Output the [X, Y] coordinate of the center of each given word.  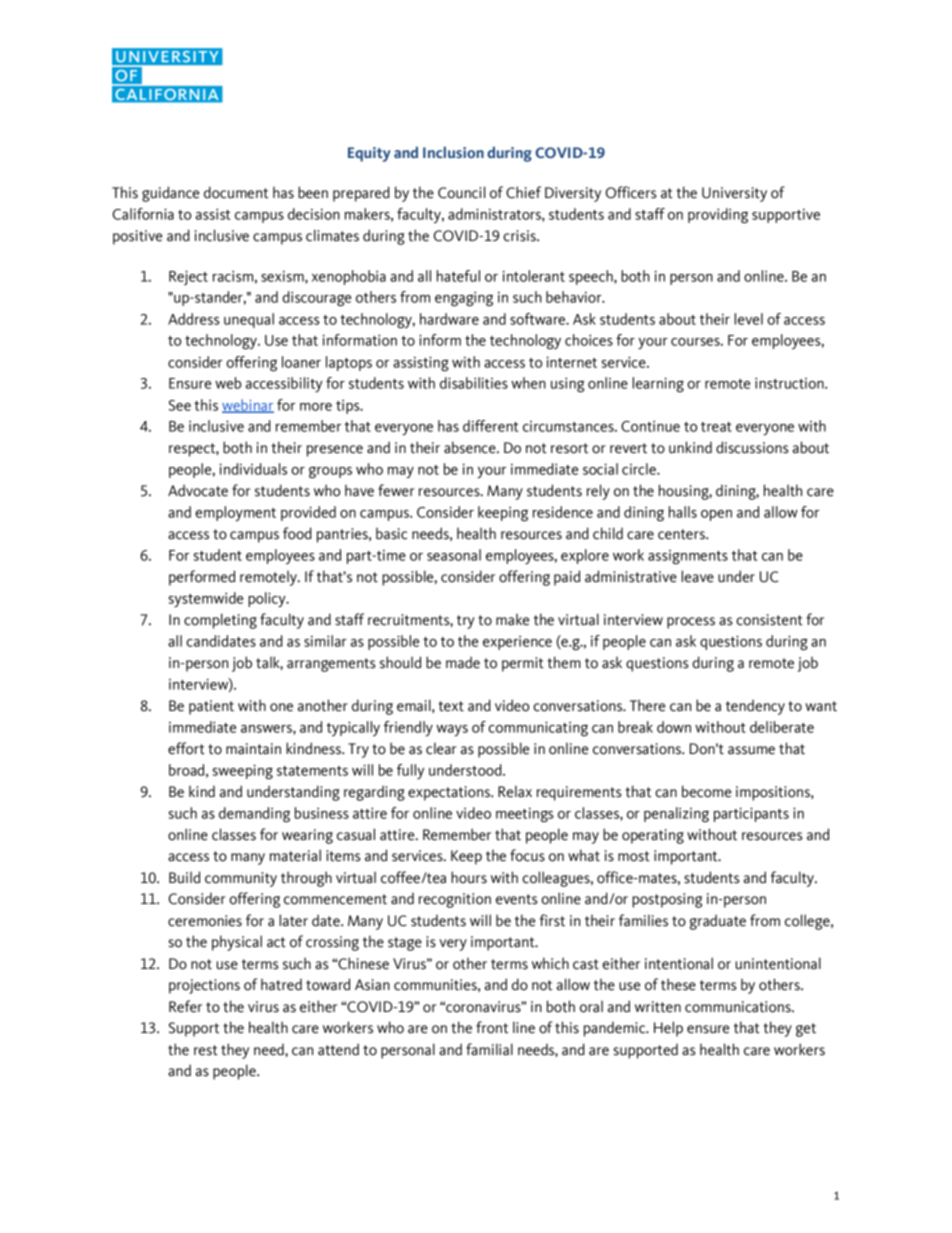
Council [461, 192]
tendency [755, 707]
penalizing [676, 814]
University [734, 194]
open [716, 515]
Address [194, 319]
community [241, 879]
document [236, 192]
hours [469, 877]
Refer [185, 1006]
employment [235, 513]
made [463, 662]
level [748, 319]
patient [211, 707]
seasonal [454, 555]
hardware [449, 319]
